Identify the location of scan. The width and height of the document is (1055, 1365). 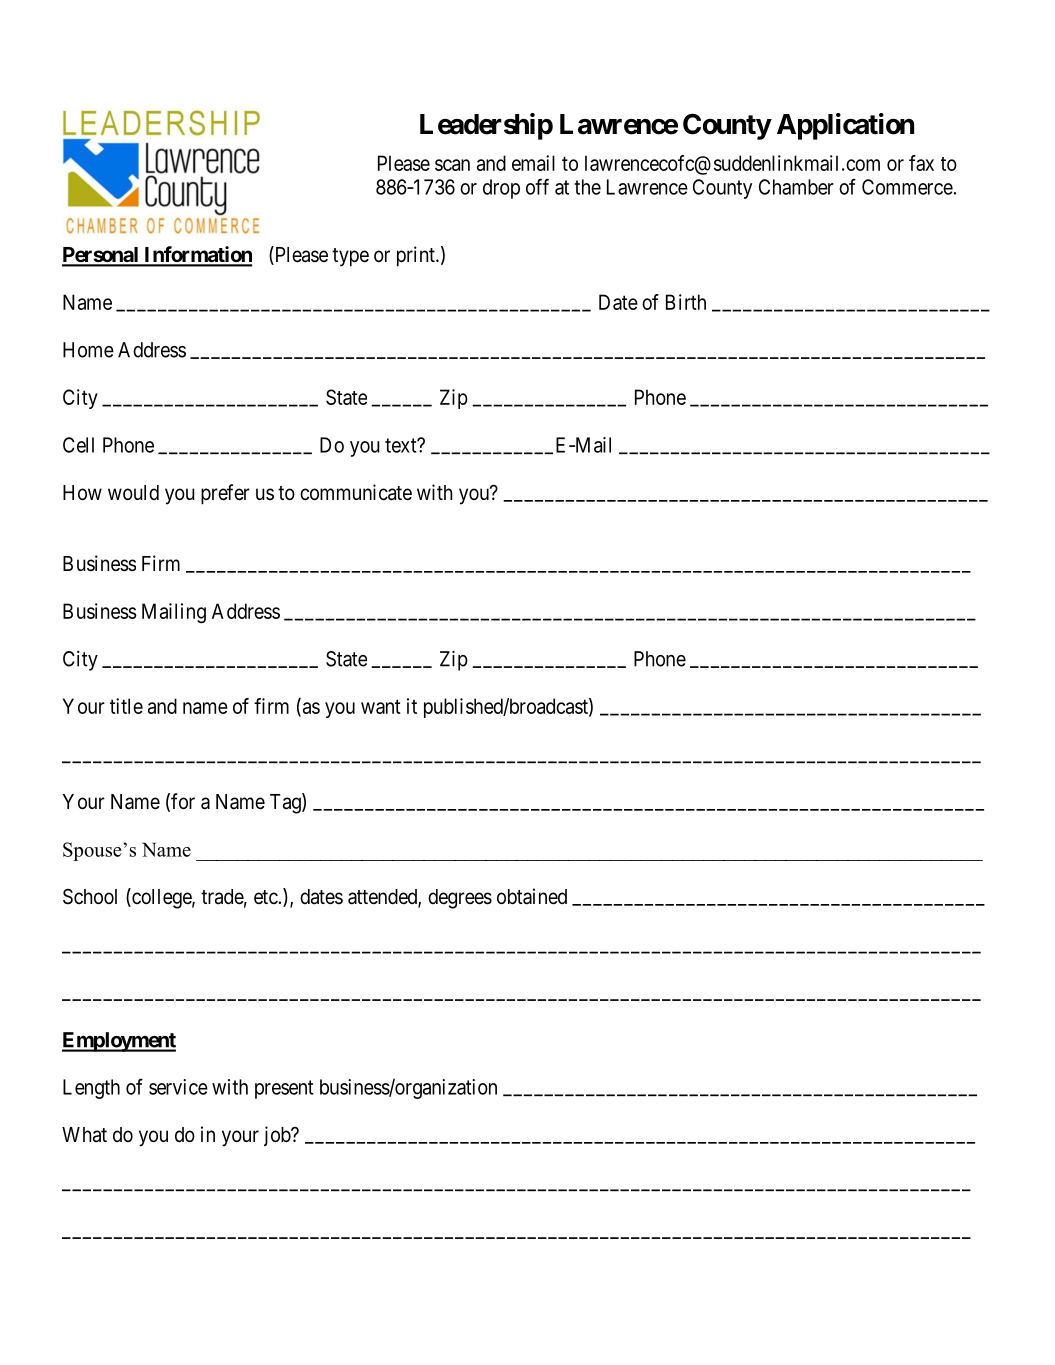
(452, 165).
